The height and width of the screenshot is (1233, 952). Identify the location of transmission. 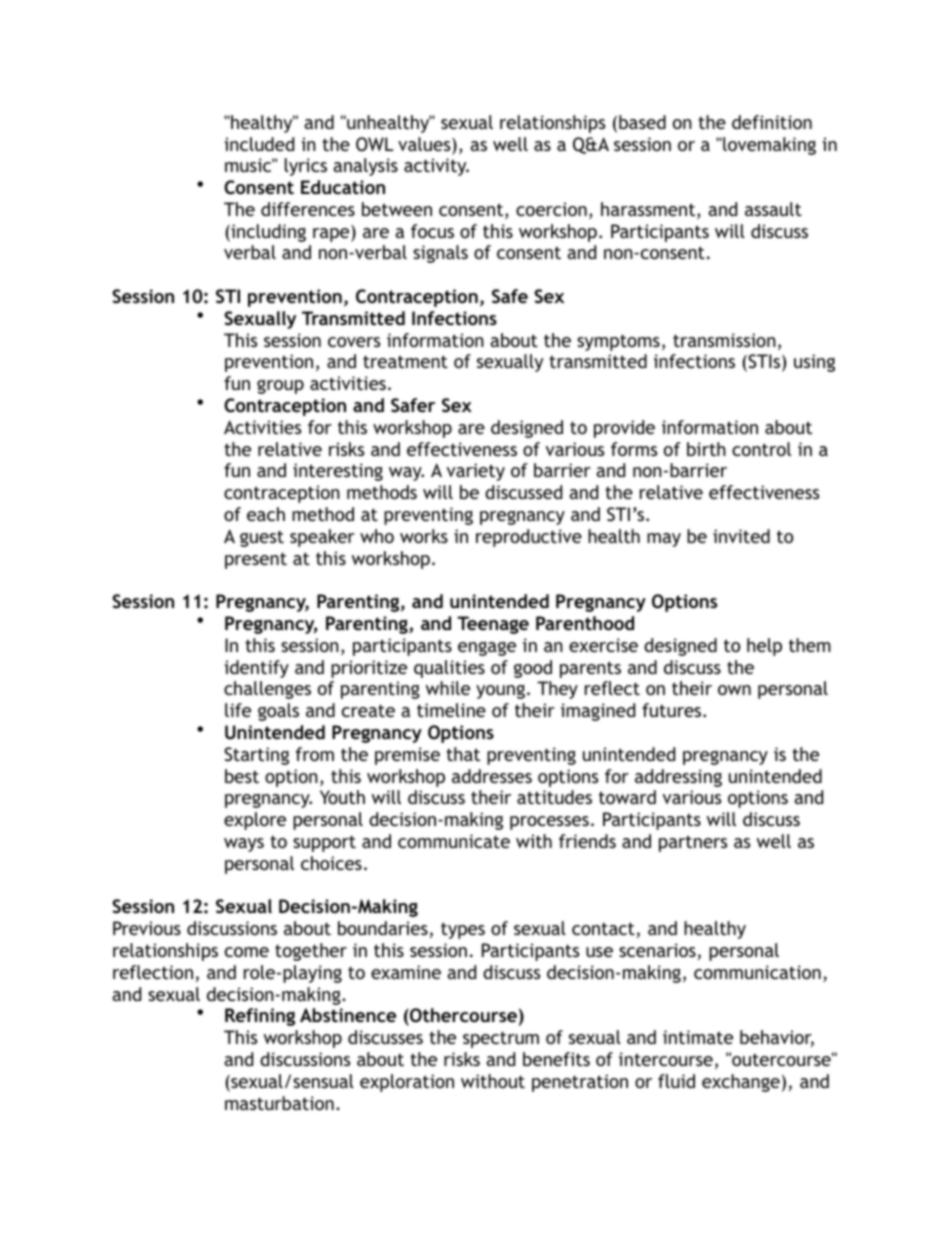
(724, 340).
